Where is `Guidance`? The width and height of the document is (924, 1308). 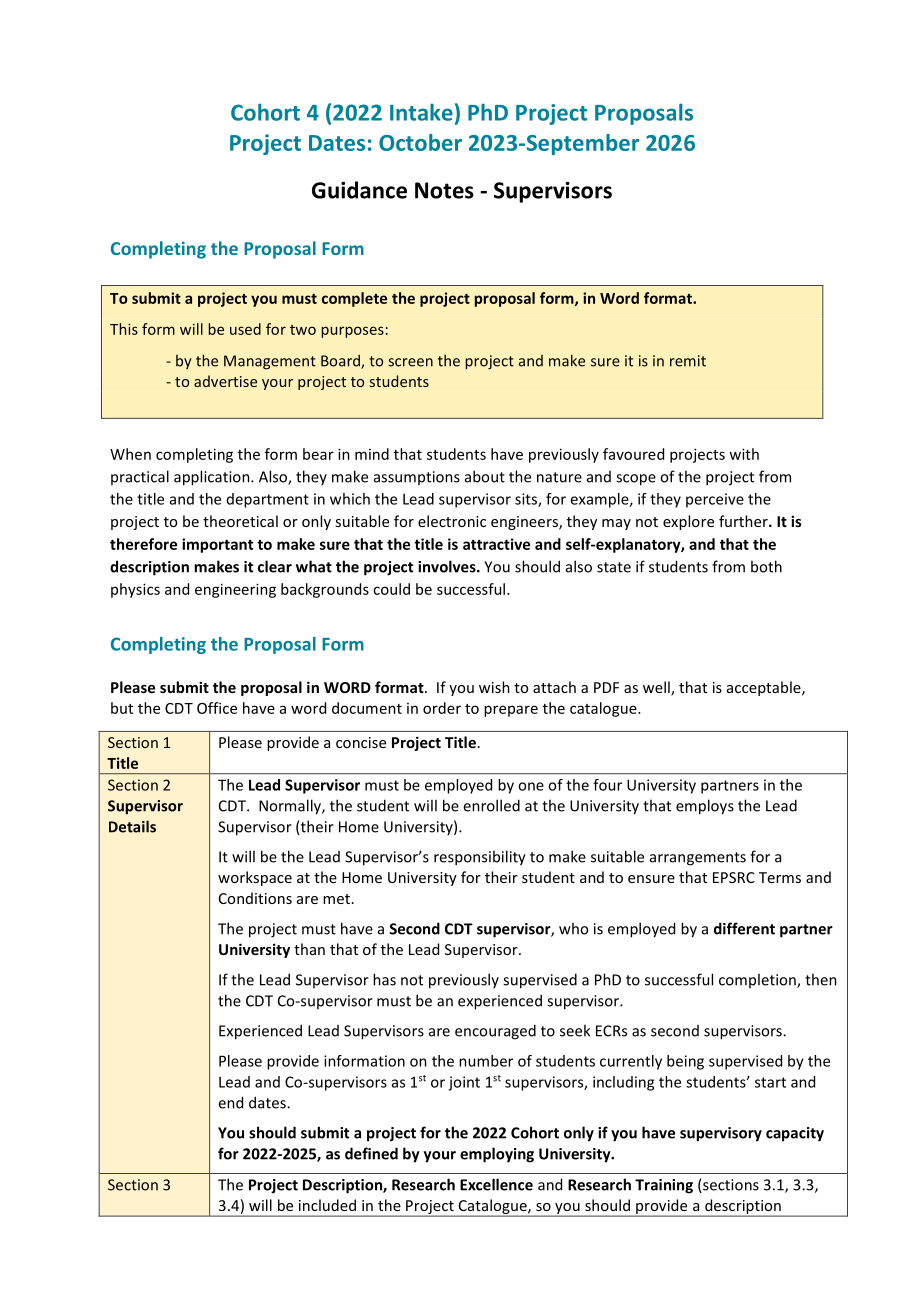 Guidance is located at coordinates (359, 190).
